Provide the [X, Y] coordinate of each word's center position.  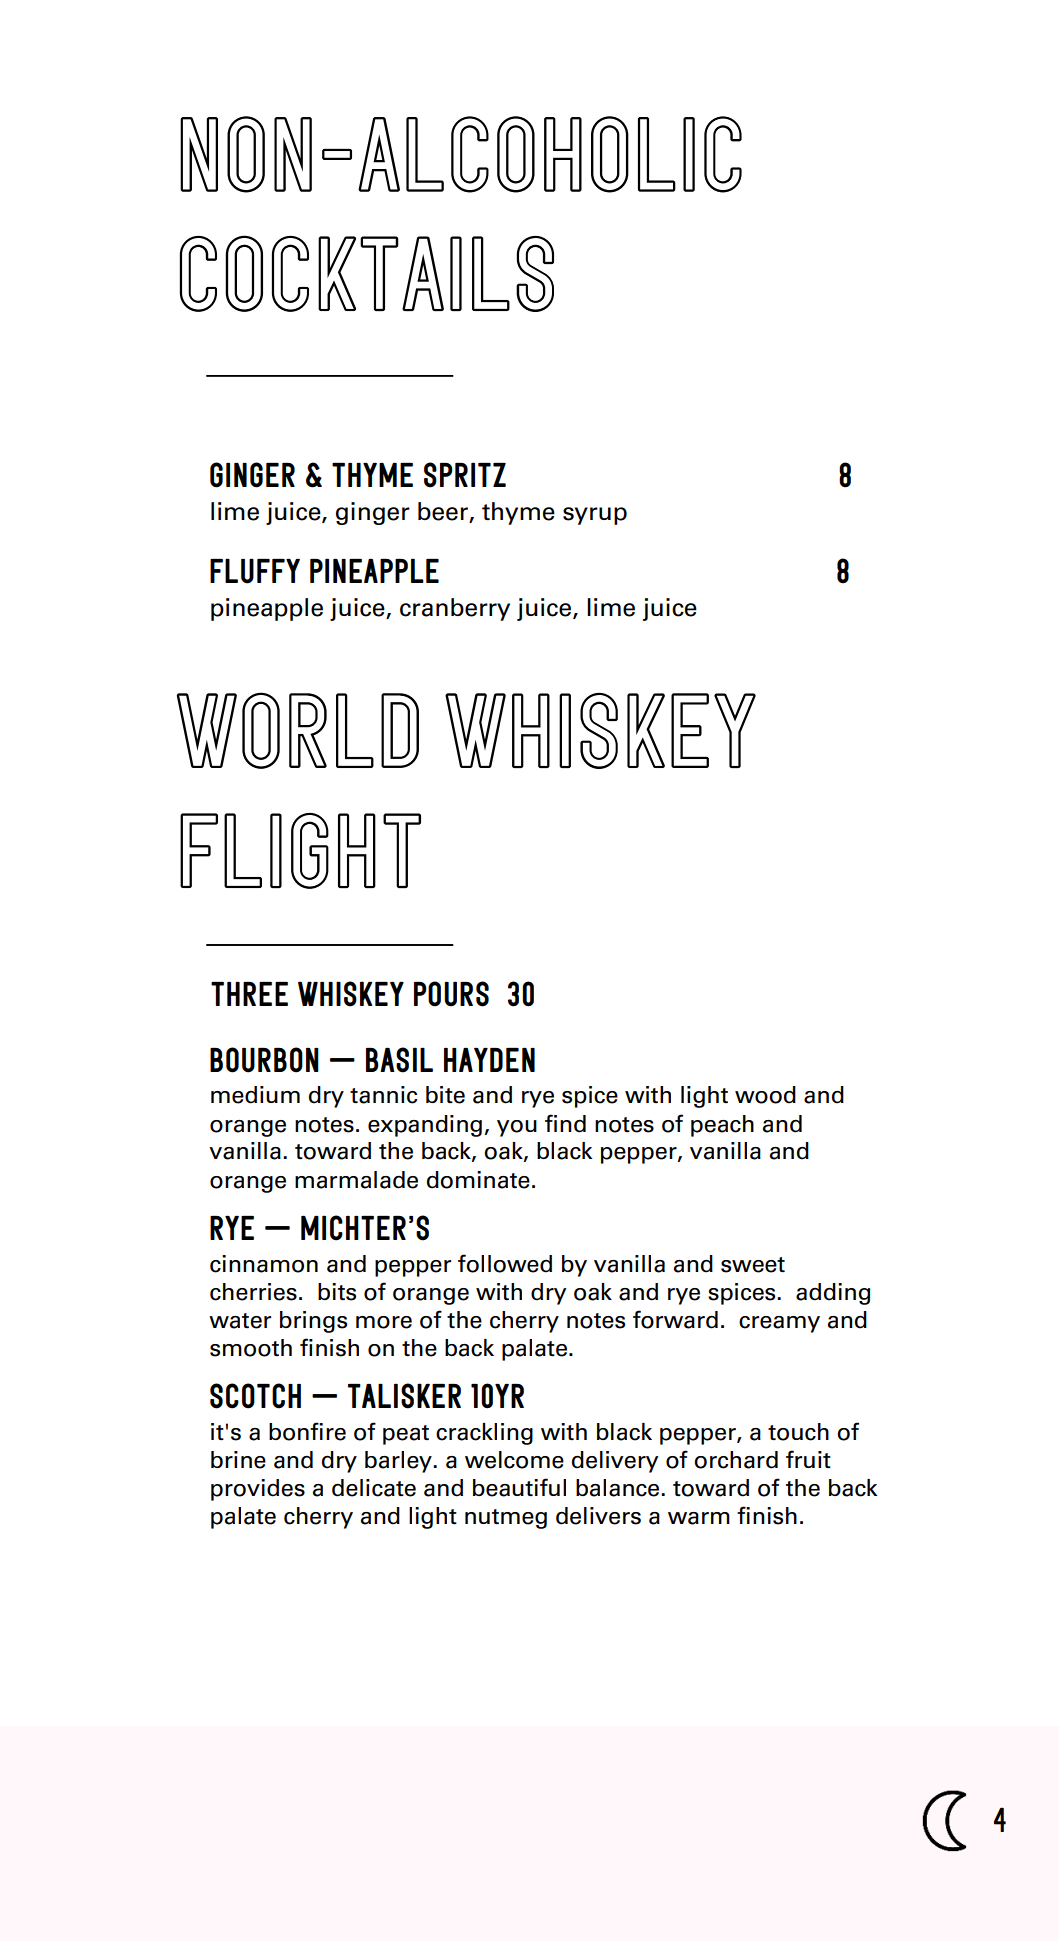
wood [765, 1095]
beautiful [519, 1487]
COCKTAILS [367, 273]
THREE [249, 994]
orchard [736, 1460]
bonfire [307, 1431]
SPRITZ [465, 475]
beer [444, 512]
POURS [451, 994]
